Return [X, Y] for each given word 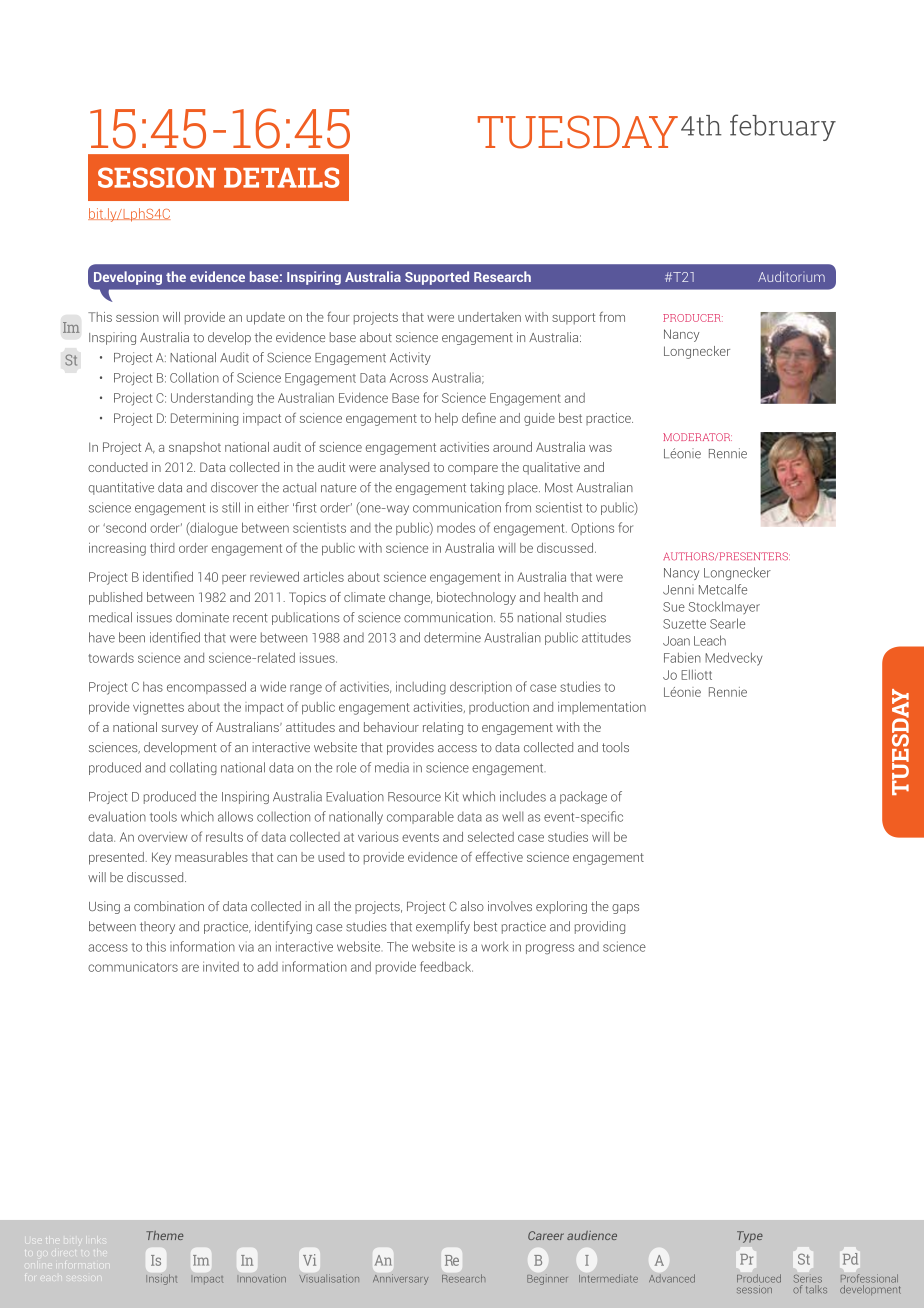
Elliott [696, 675]
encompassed [206, 687]
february [783, 127]
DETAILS [281, 177]
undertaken [489, 317]
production [499, 708]
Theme [164, 1235]
